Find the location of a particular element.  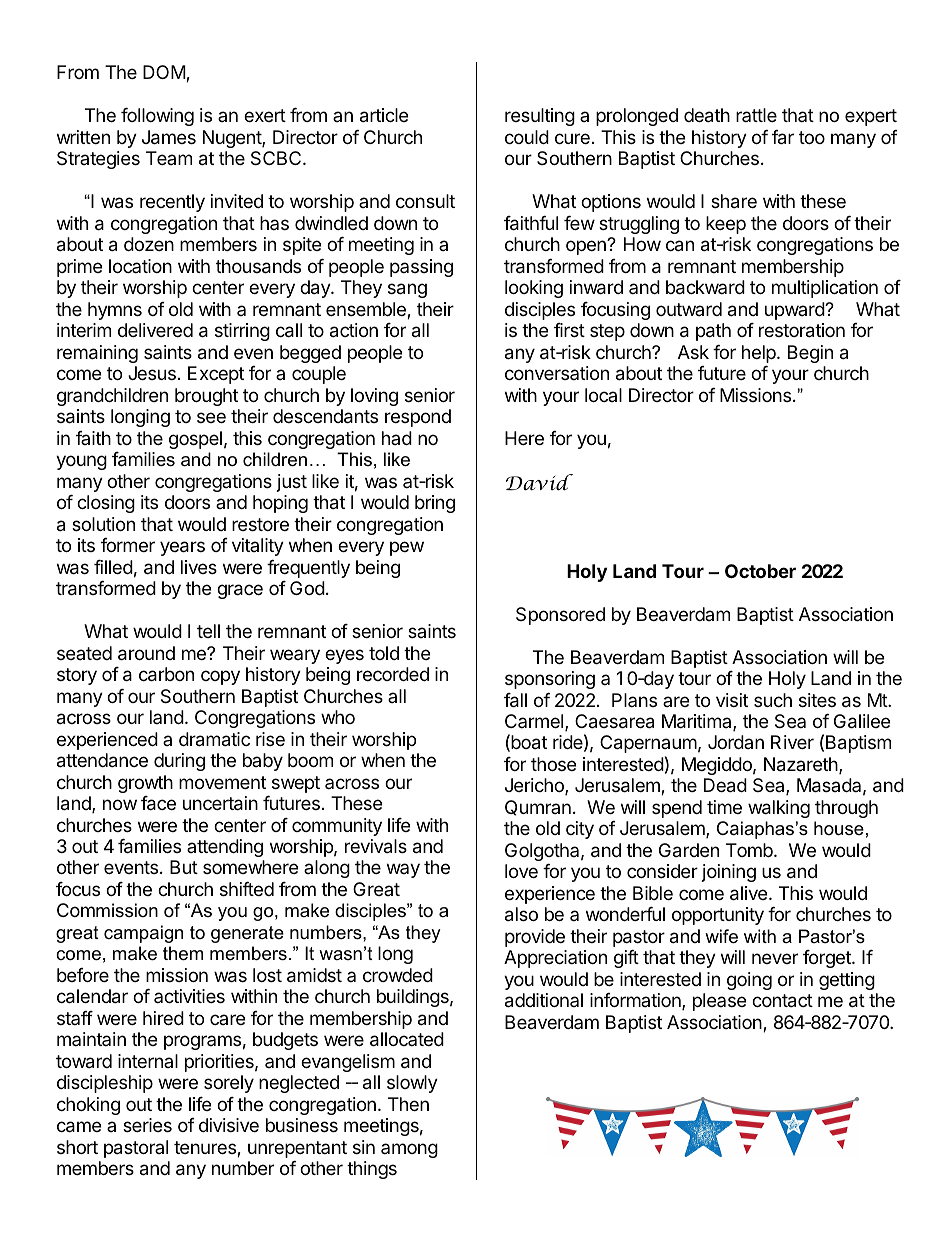

far is located at coordinates (783, 137).
